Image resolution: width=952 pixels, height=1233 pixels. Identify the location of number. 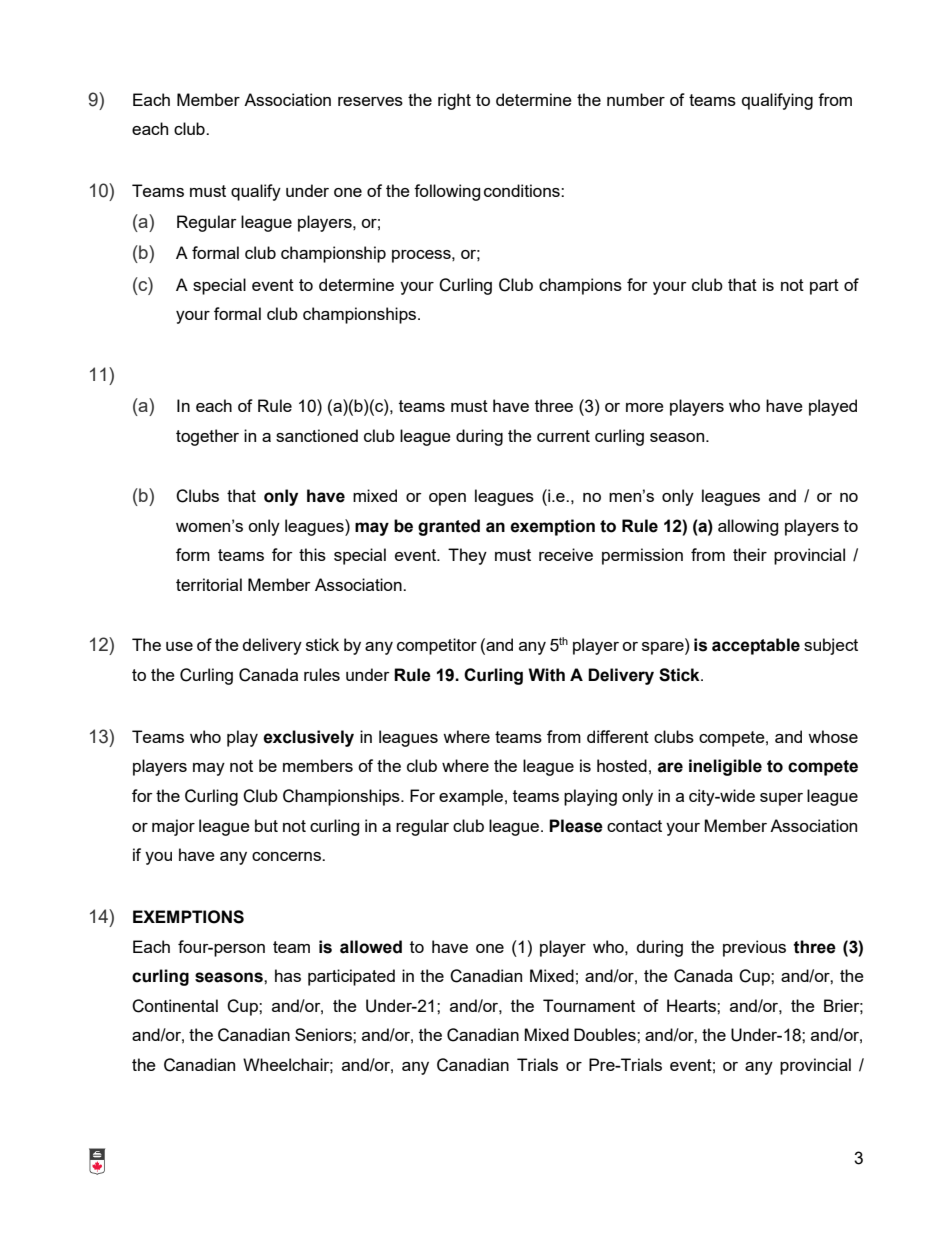
(636, 99).
